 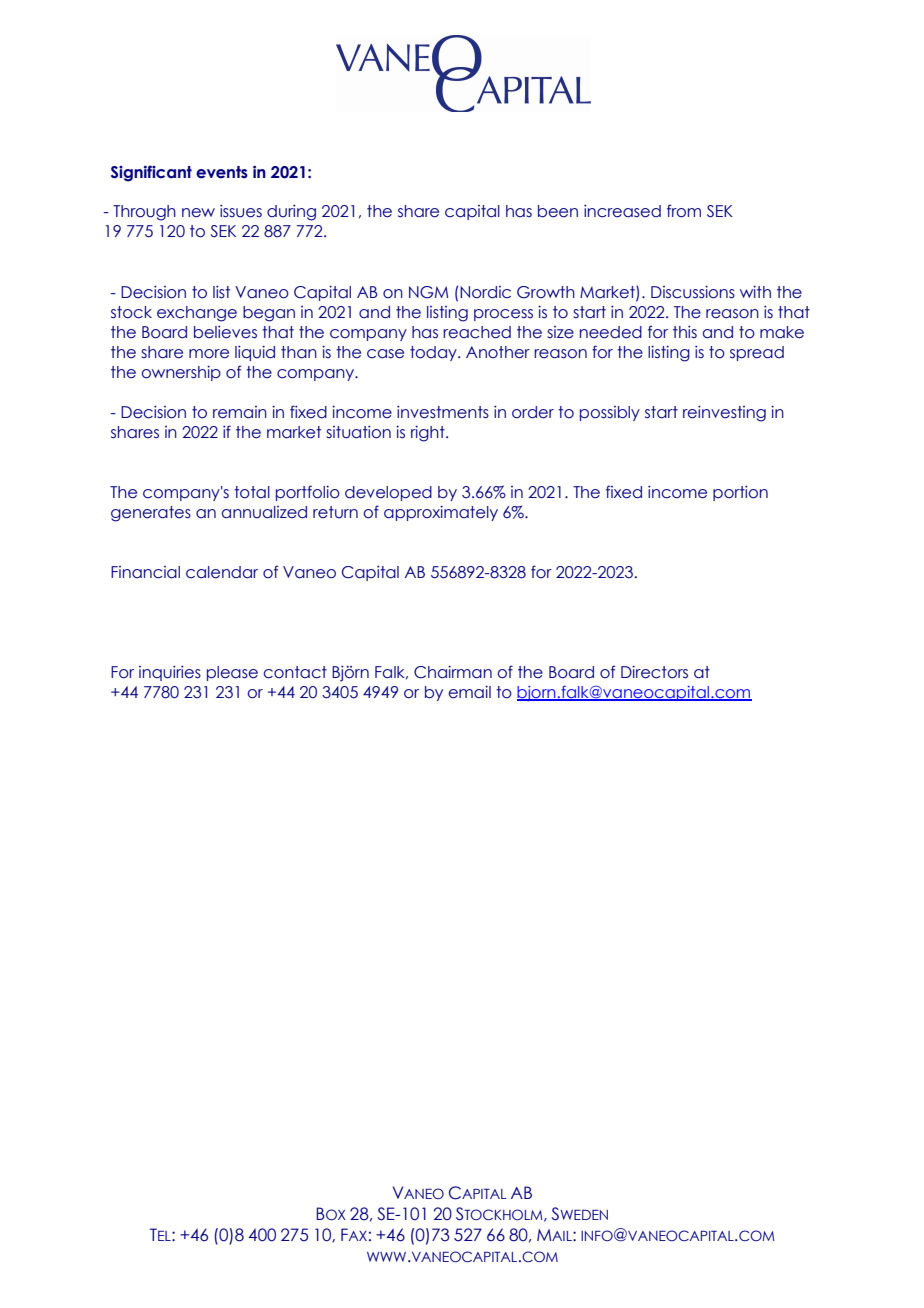 I want to click on been, so click(x=558, y=211).
